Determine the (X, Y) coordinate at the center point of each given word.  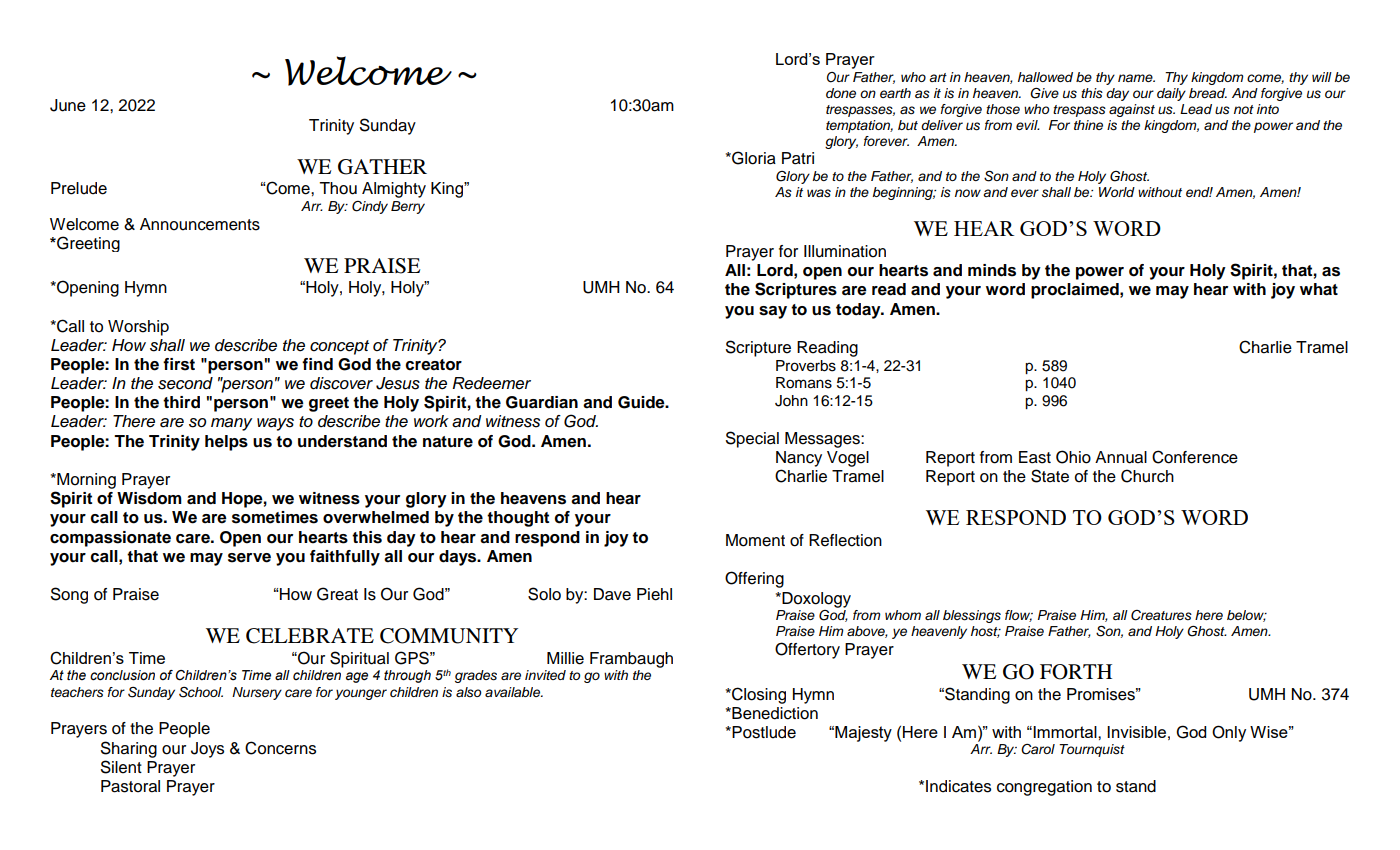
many (231, 424)
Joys (207, 750)
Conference (1195, 457)
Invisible (1136, 732)
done (841, 93)
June (68, 105)
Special (752, 439)
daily (1171, 94)
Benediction (774, 713)
